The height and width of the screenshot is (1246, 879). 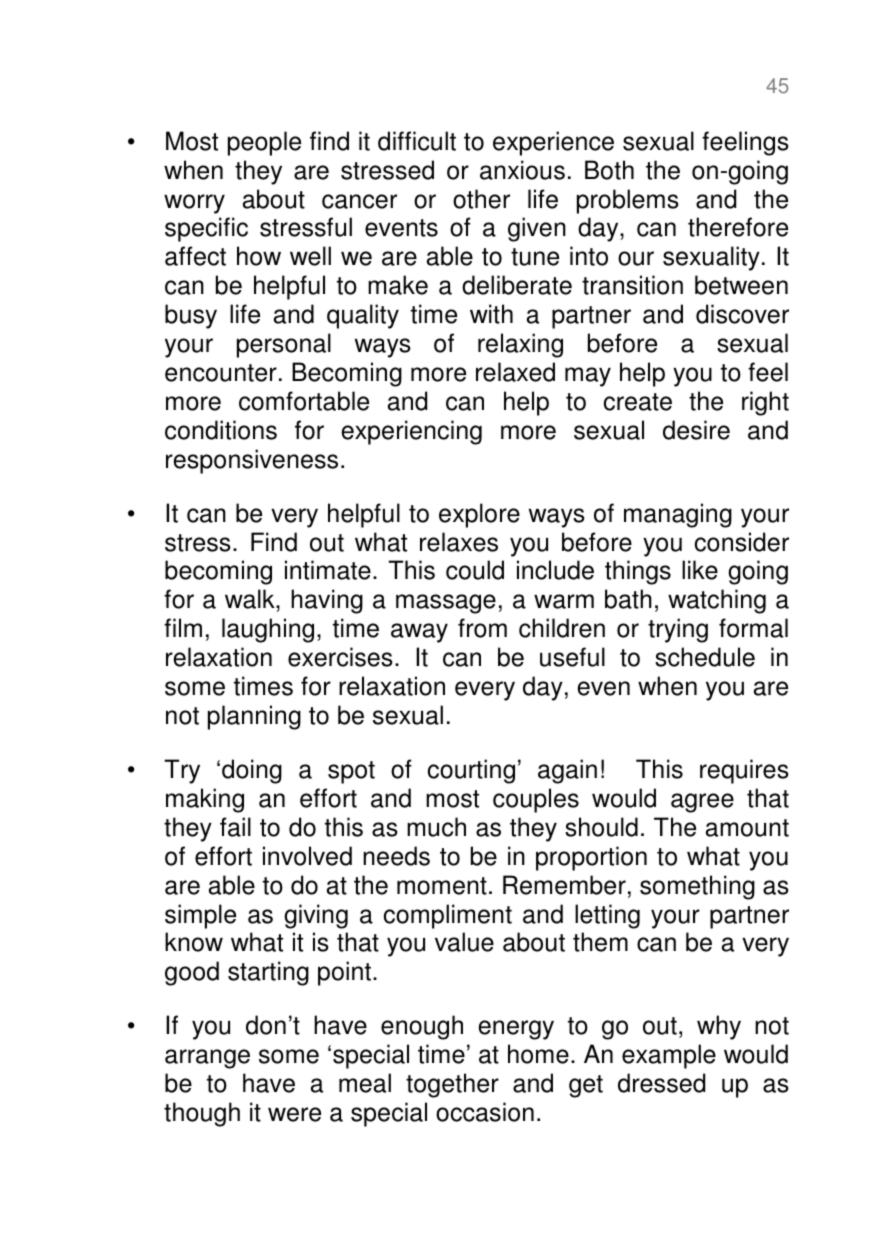 What do you see at coordinates (479, 515) in the screenshot?
I see `explore` at bounding box center [479, 515].
